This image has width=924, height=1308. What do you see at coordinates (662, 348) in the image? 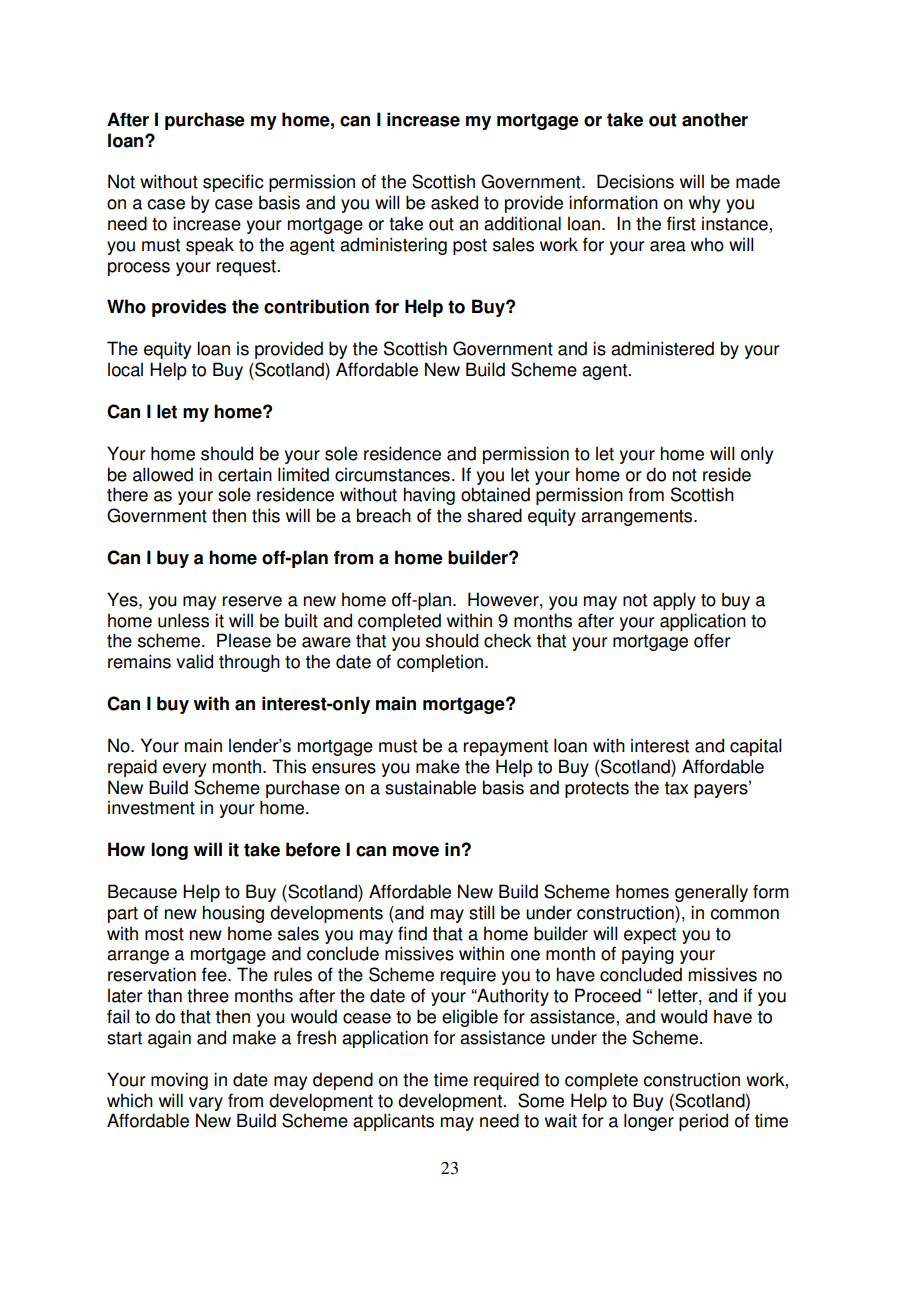
I see `administered` at bounding box center [662, 348].
